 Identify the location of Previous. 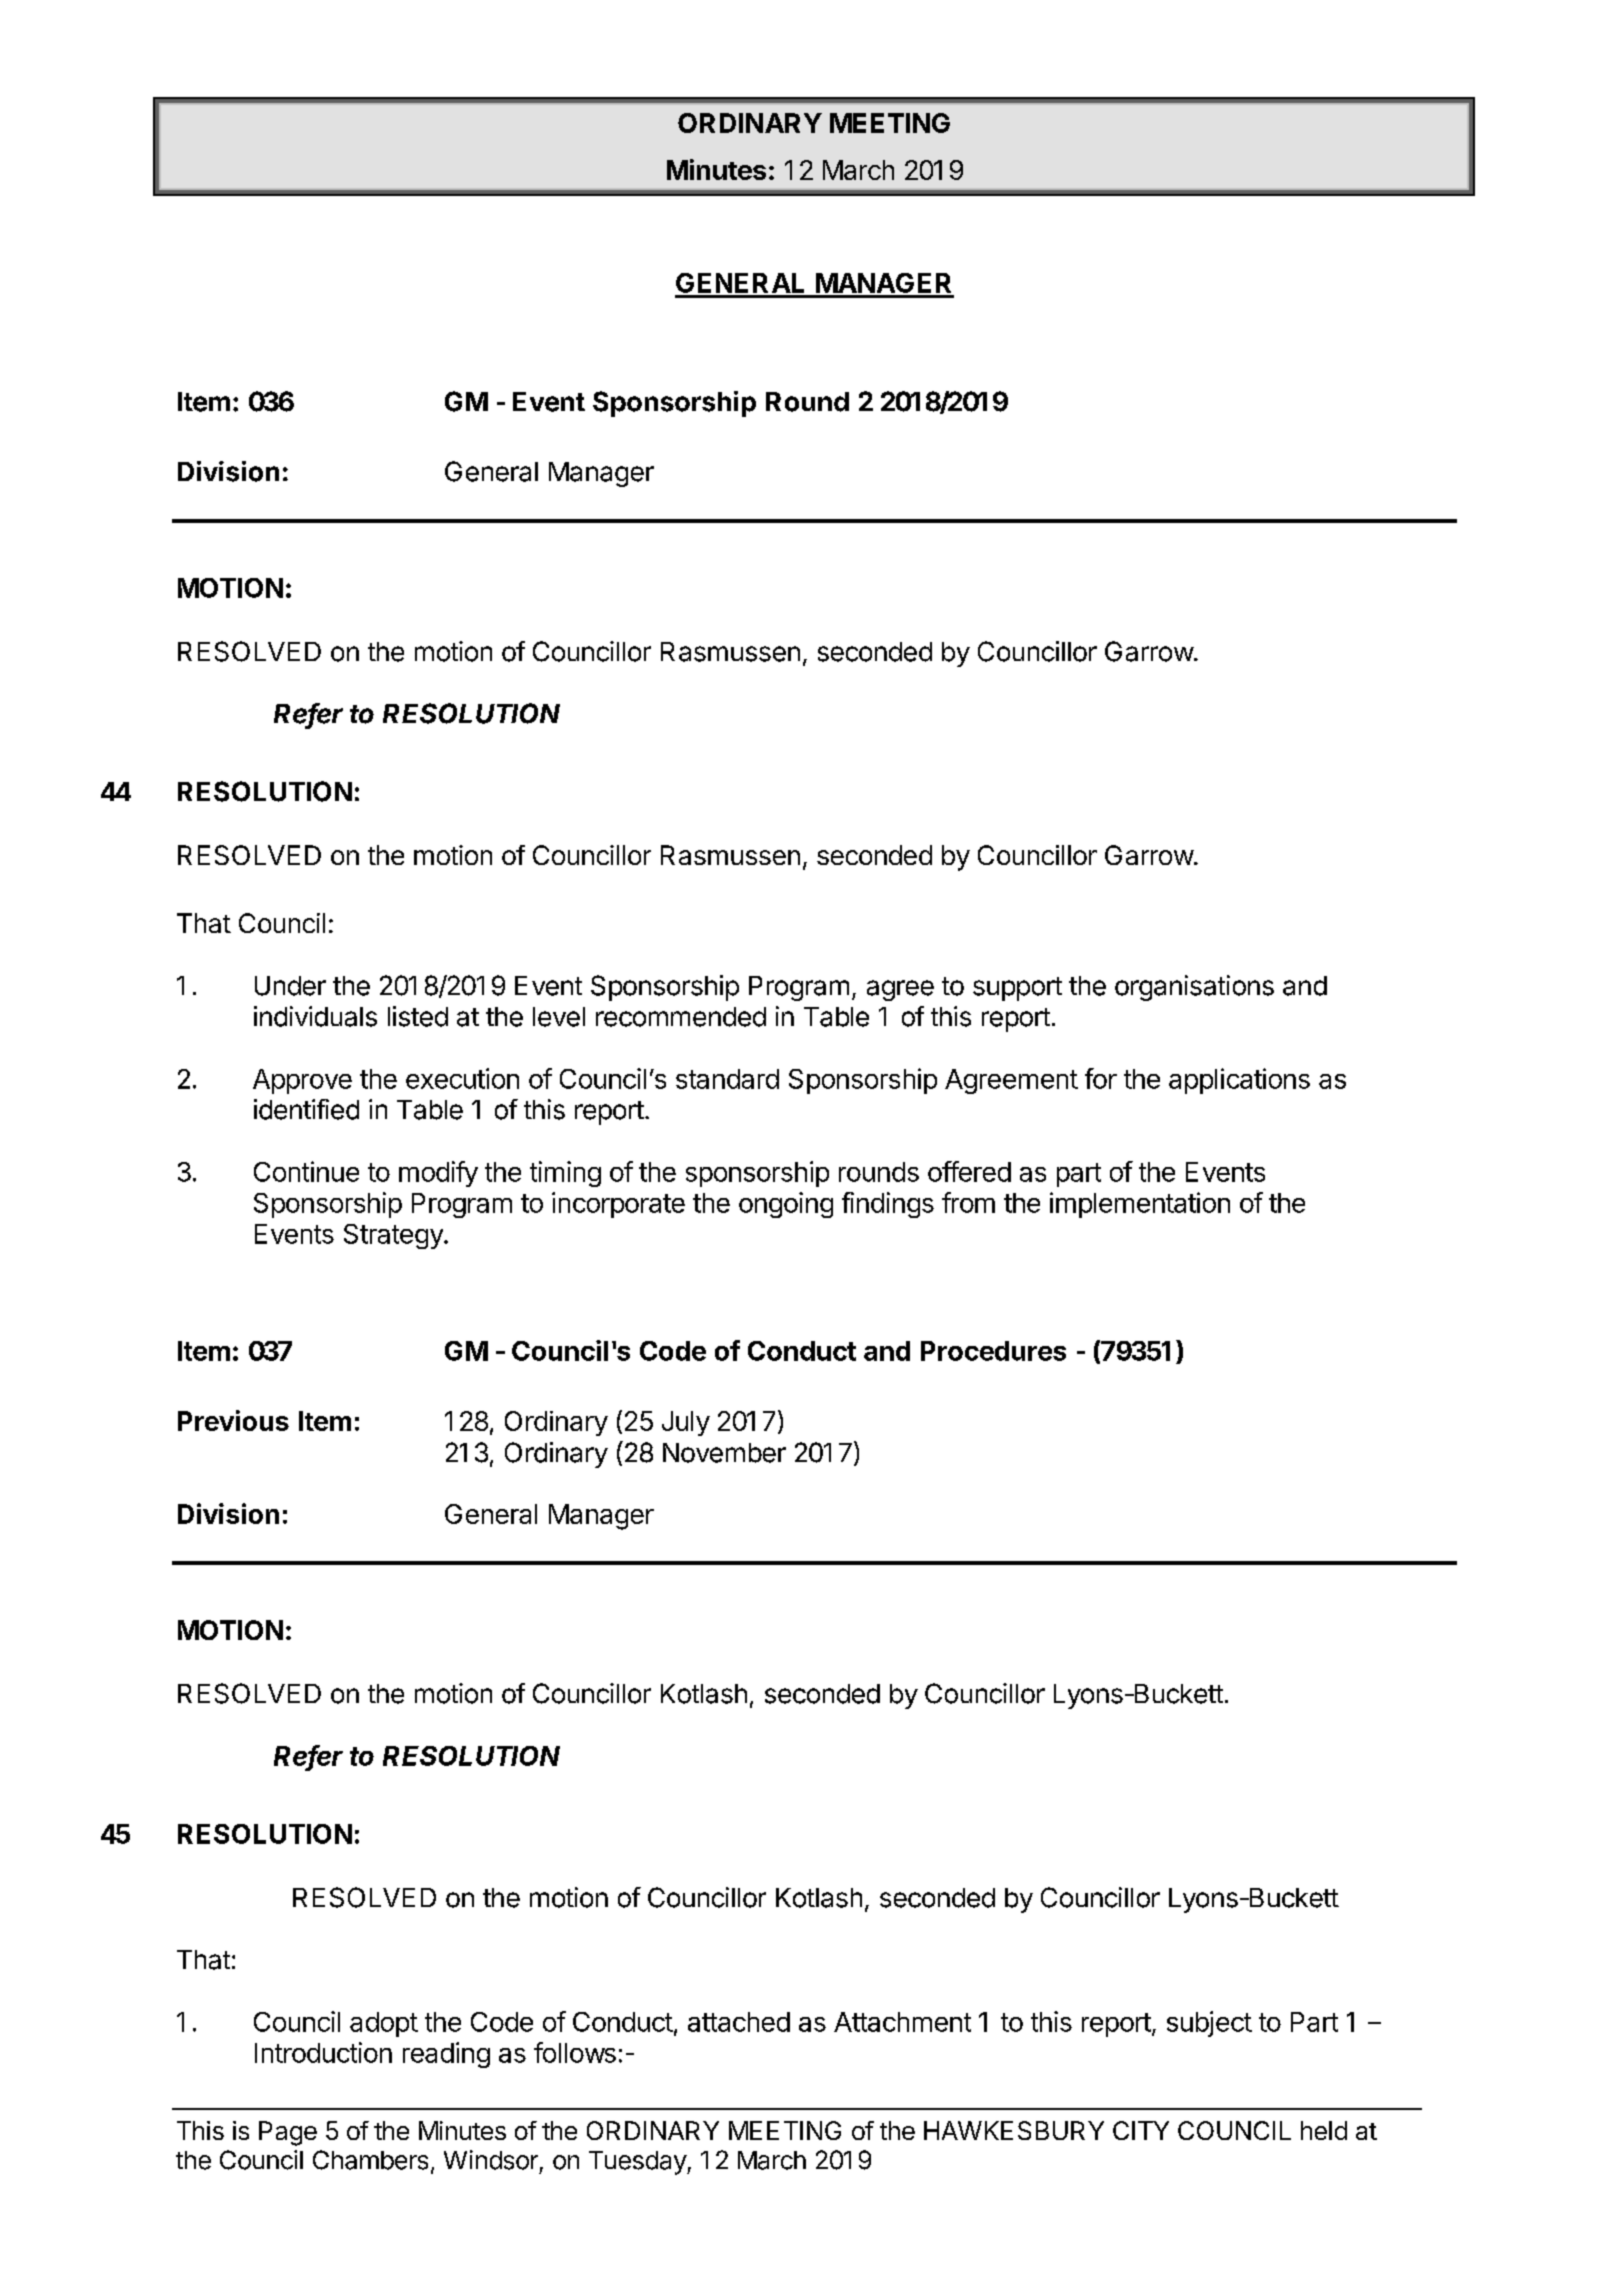
(233, 1420).
